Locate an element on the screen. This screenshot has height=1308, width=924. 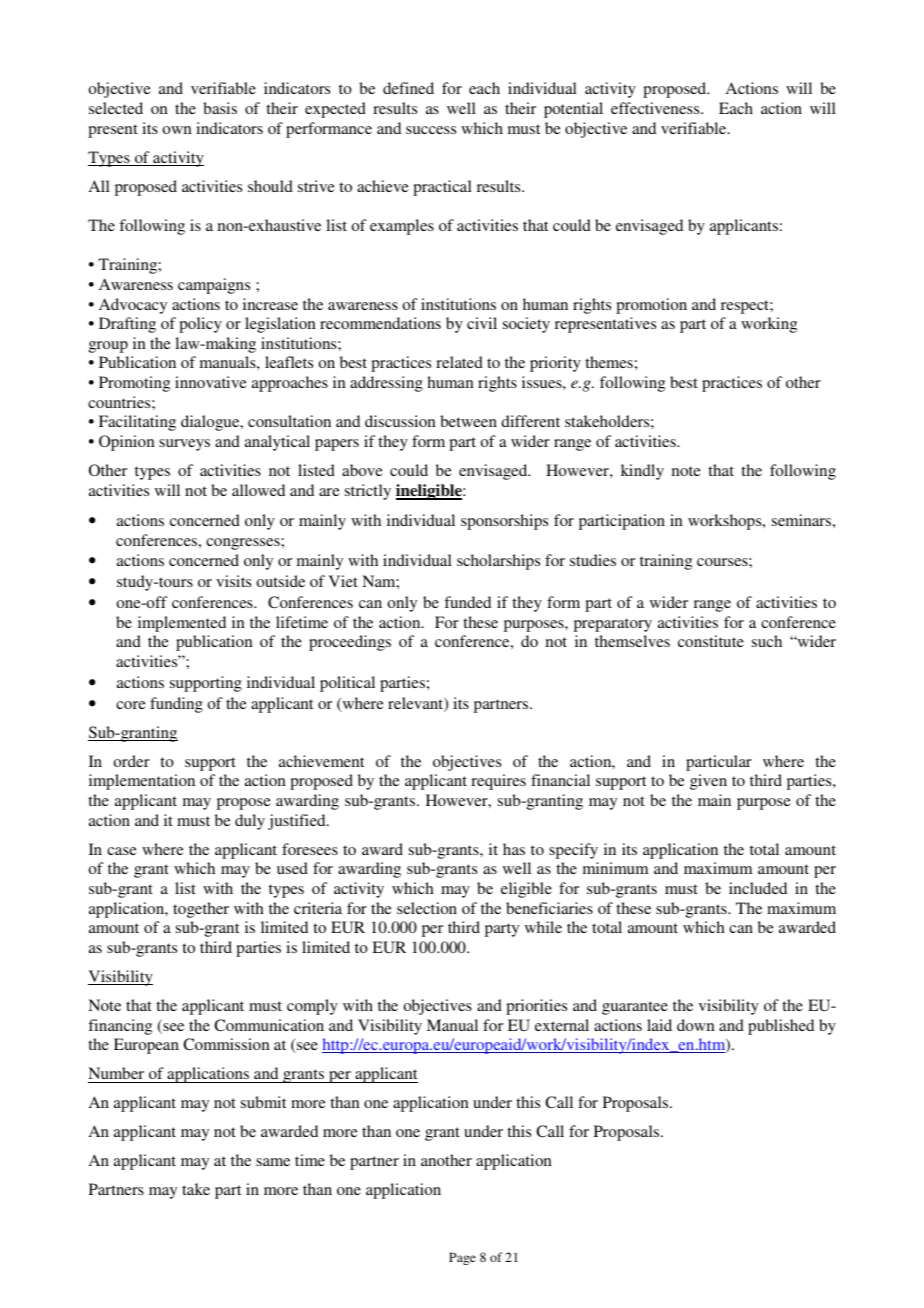
success is located at coordinates (431, 130).
